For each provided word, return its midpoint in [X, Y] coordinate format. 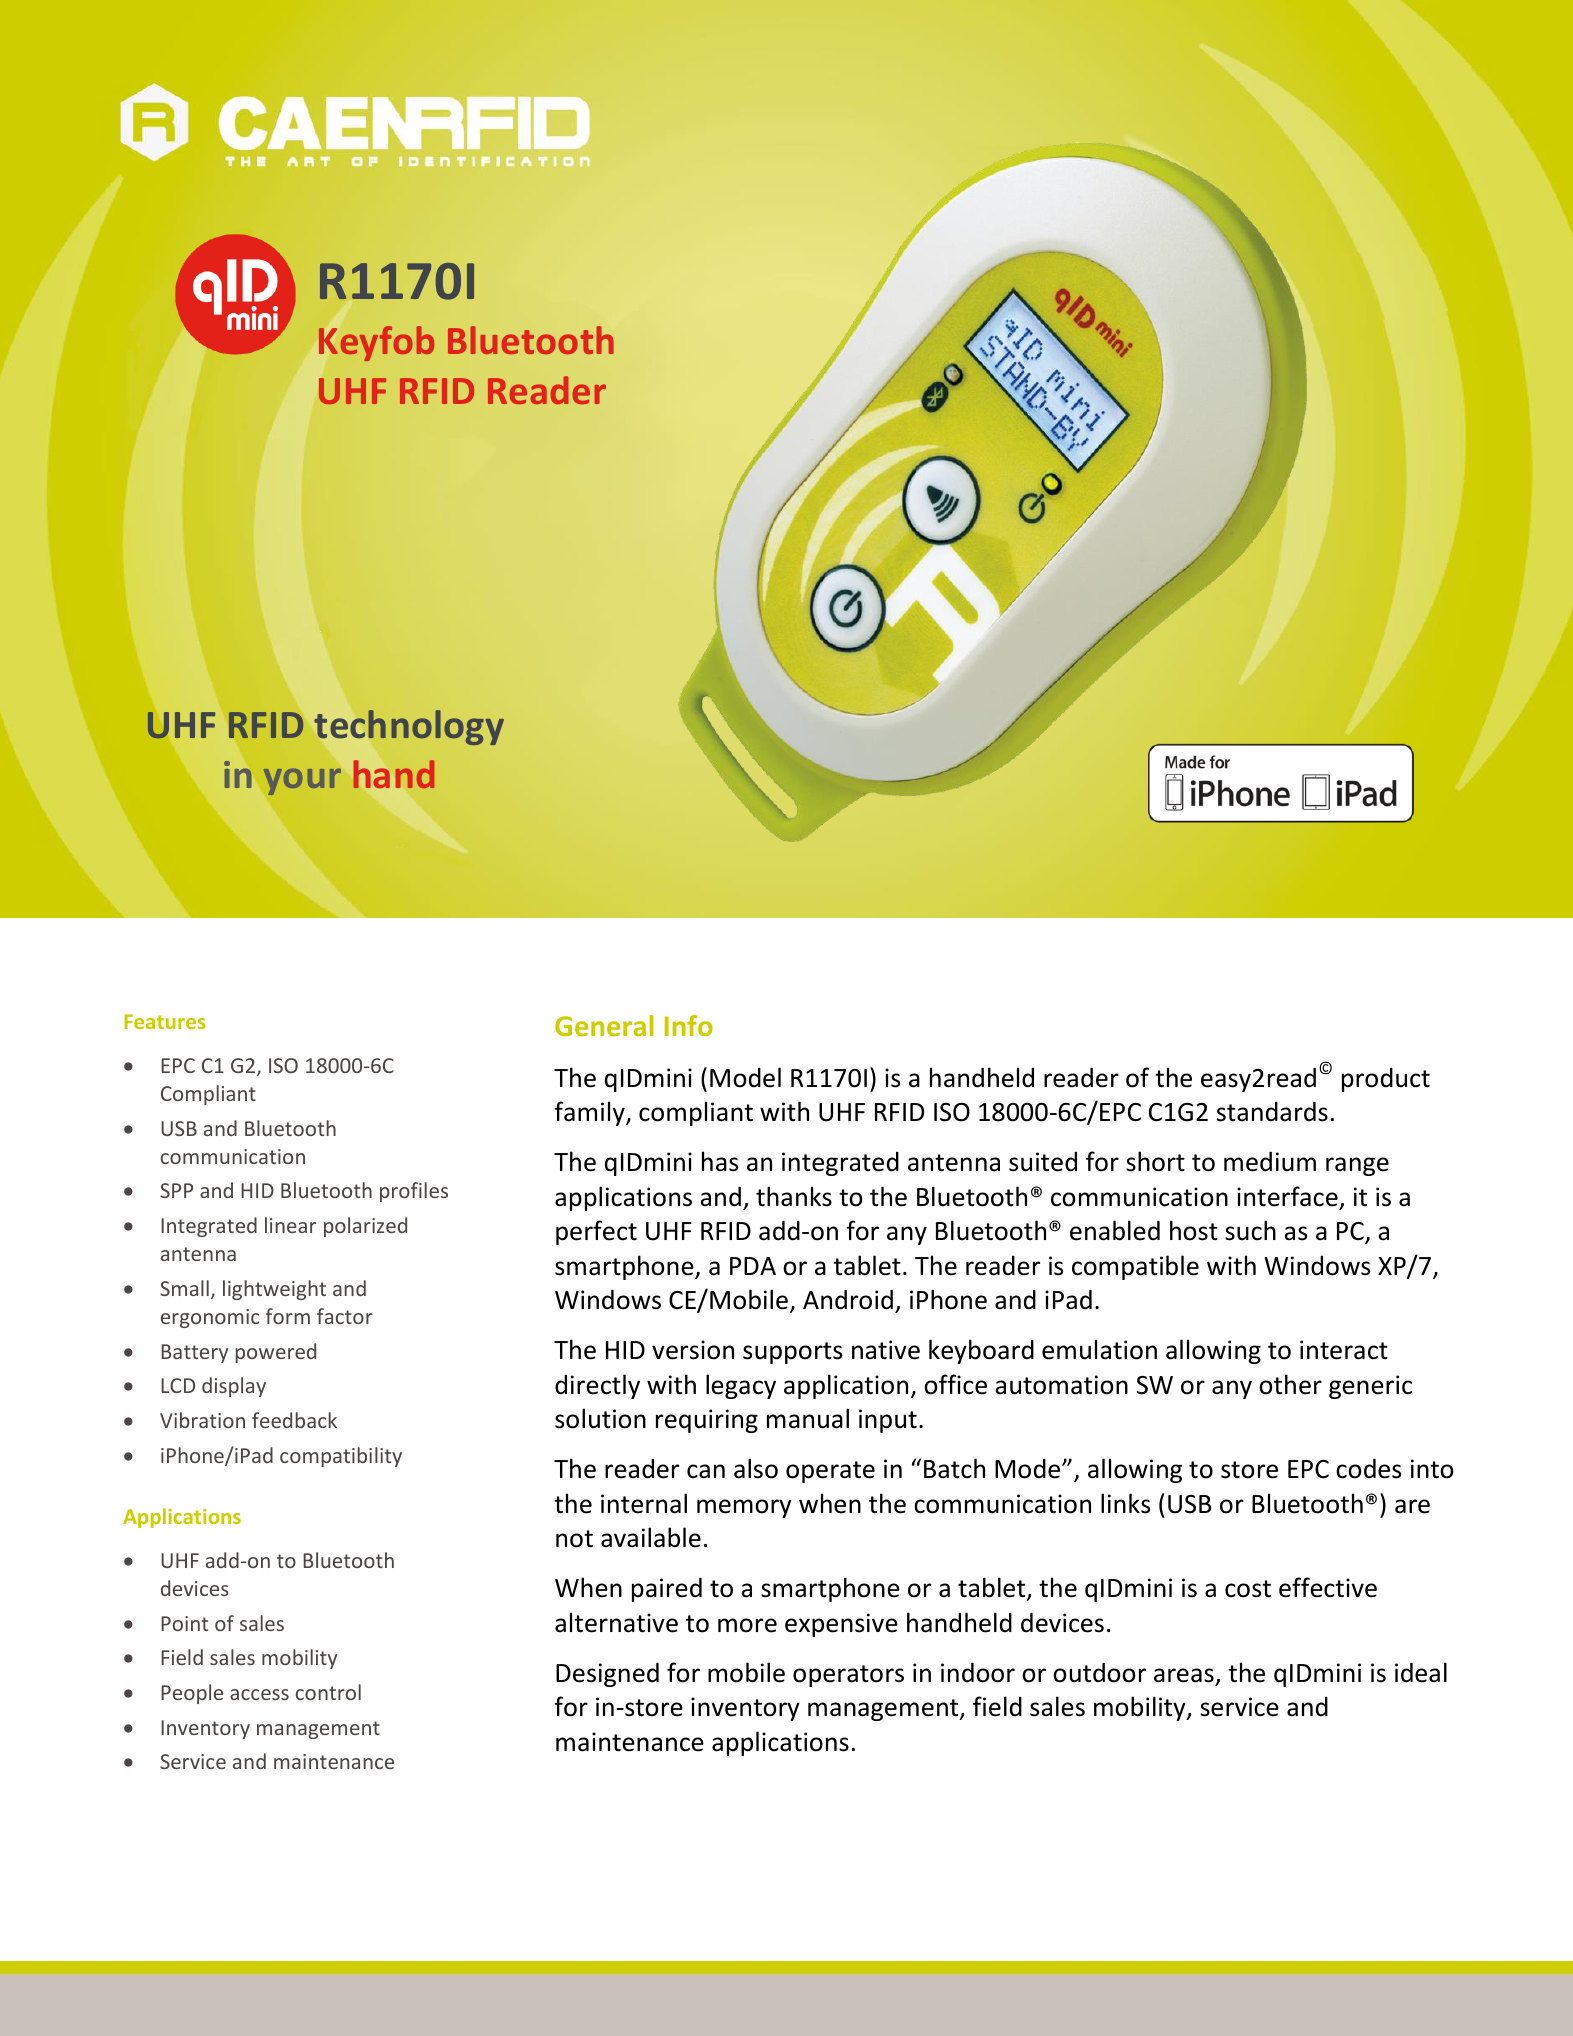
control [328, 1692]
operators [848, 1676]
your [302, 782]
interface [1287, 1196]
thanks [794, 1196]
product [1386, 1079]
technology [409, 727]
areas [1184, 1675]
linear [290, 1225]
